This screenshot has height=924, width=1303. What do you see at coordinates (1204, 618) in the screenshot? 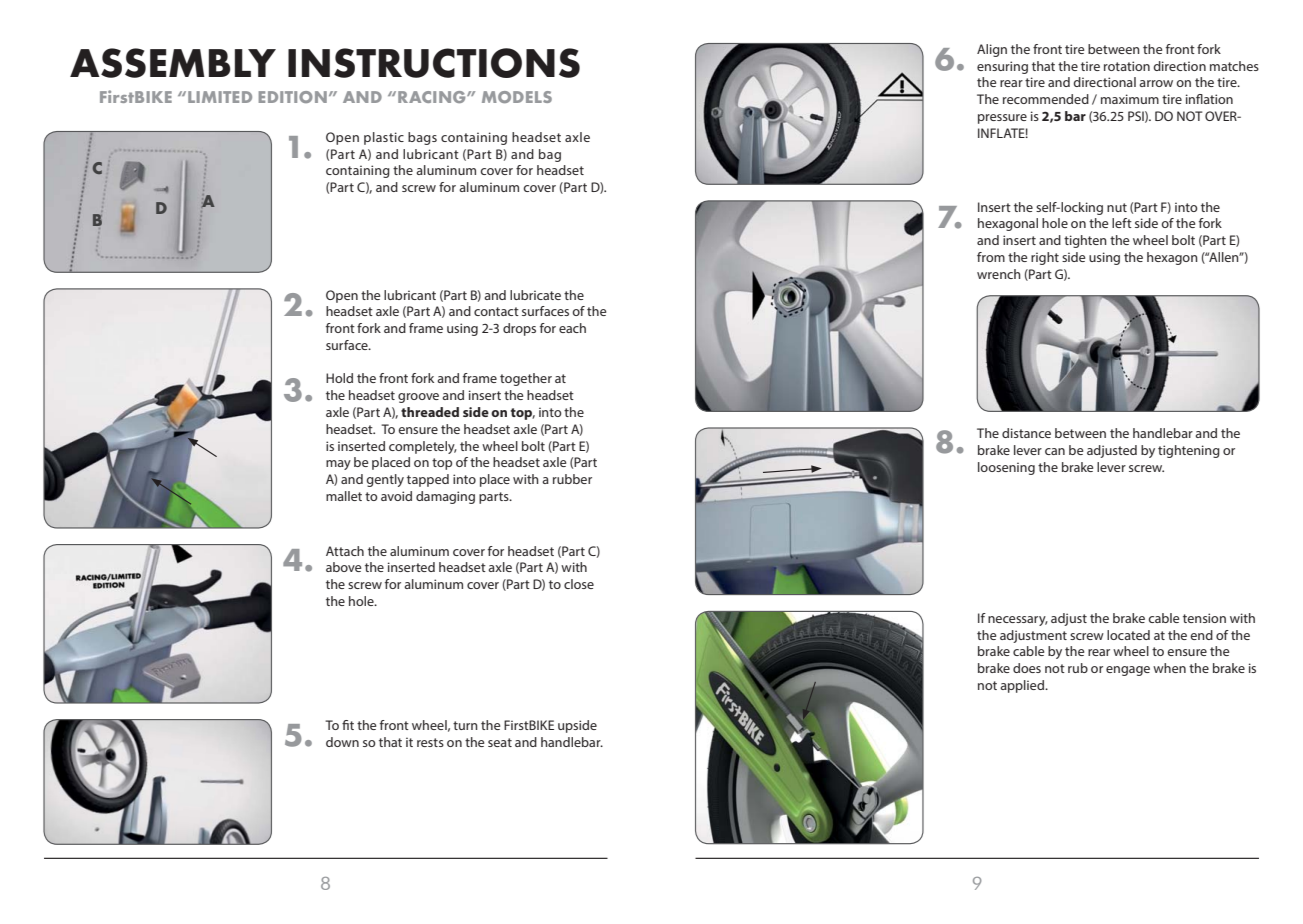
I see `tension` at bounding box center [1204, 618].
